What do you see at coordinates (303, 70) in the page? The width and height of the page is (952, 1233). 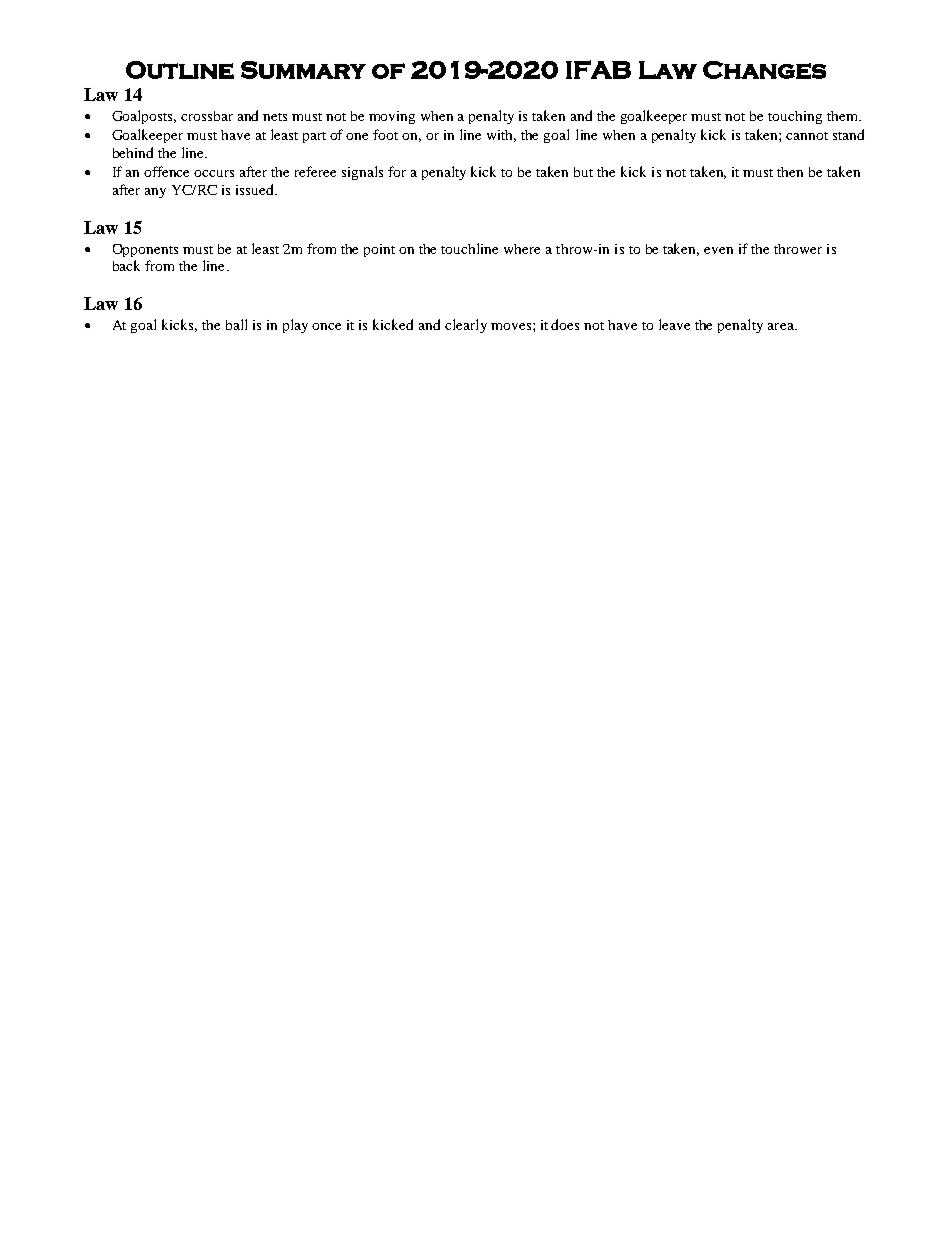 I see `Summary` at bounding box center [303, 70].
